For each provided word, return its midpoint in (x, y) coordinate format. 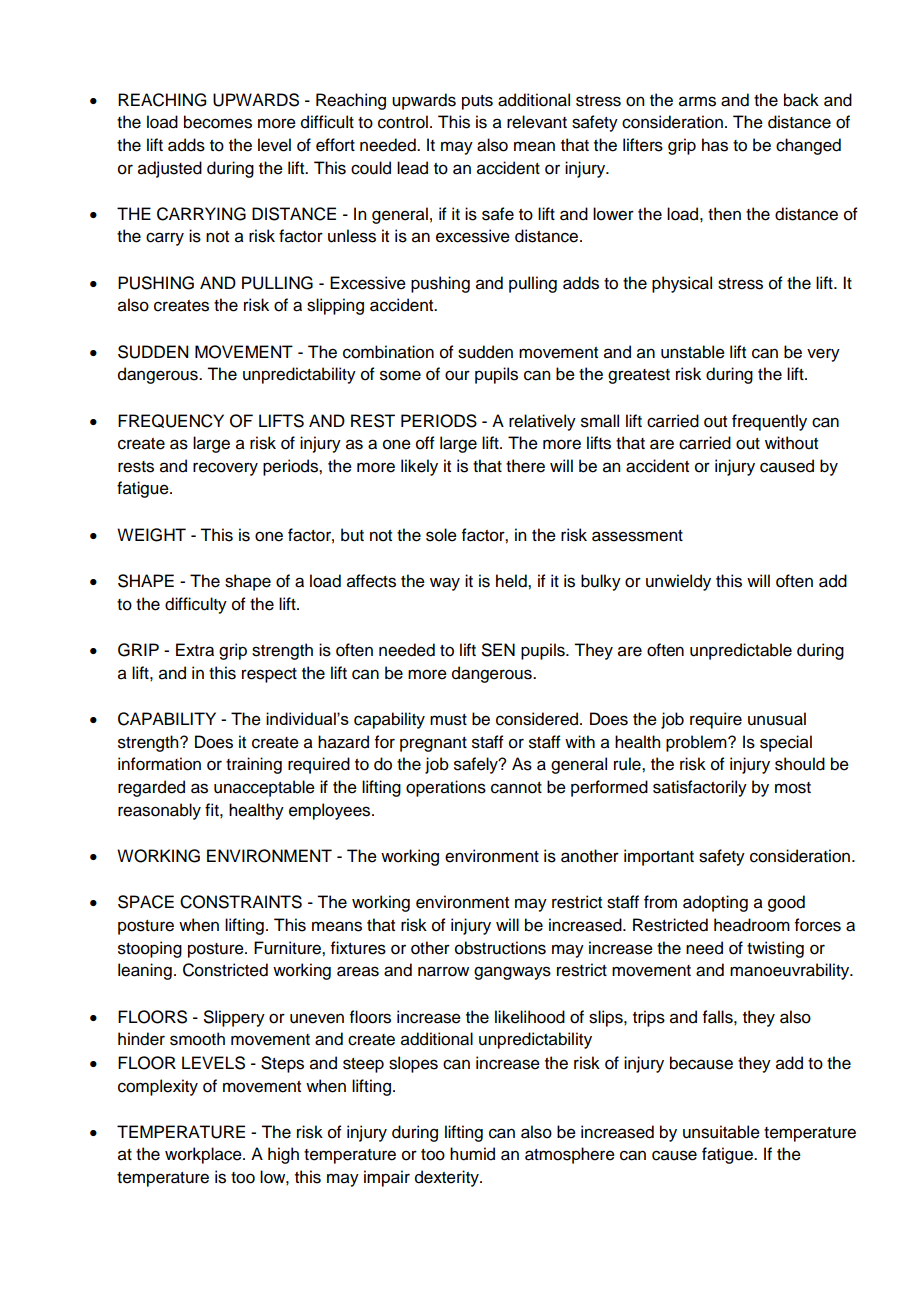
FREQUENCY (171, 421)
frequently (769, 422)
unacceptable (264, 788)
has (715, 145)
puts (477, 102)
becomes (218, 122)
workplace (204, 1155)
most (793, 788)
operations (446, 788)
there (525, 466)
